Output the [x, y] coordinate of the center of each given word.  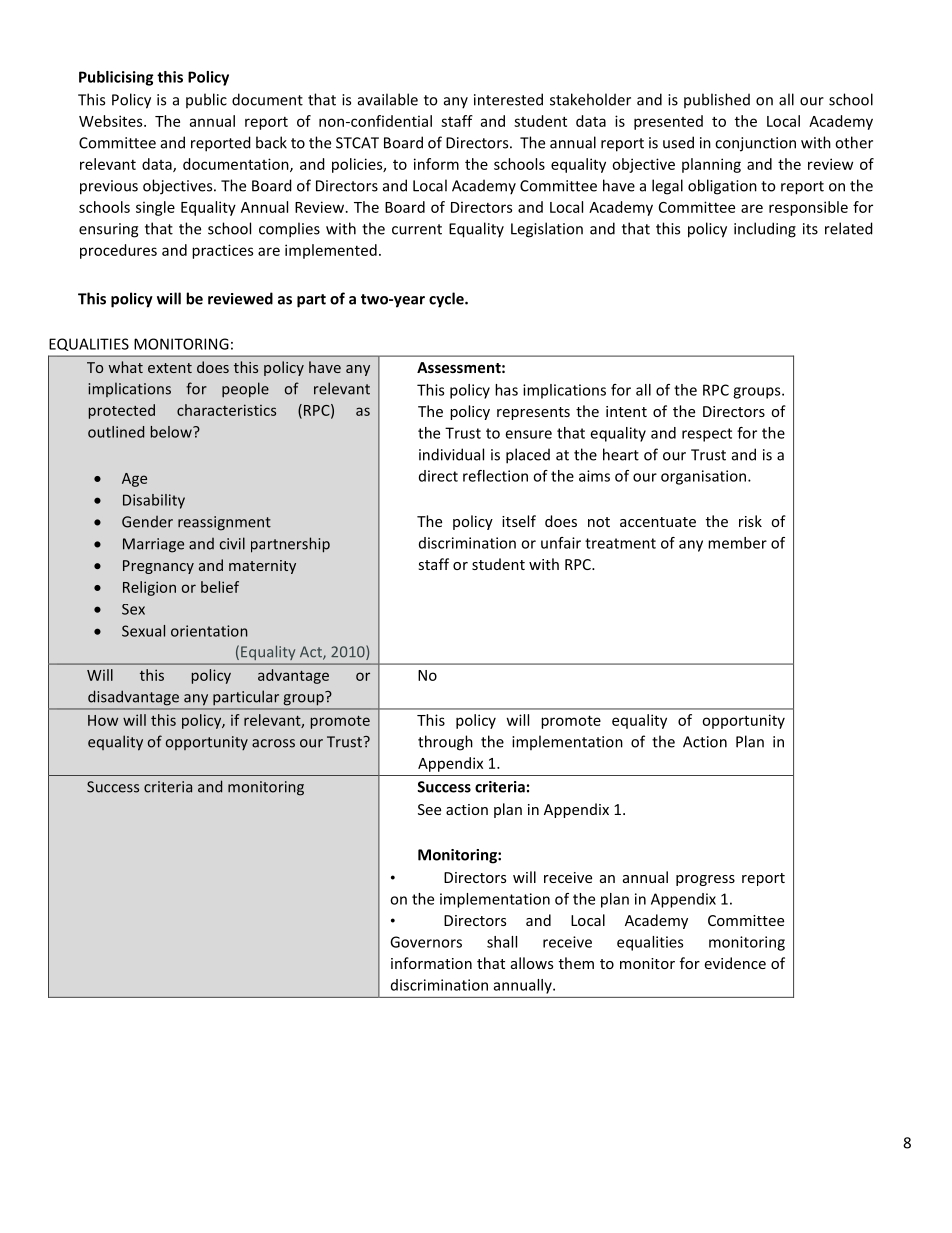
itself [519, 521]
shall [502, 942]
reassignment [224, 523]
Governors [426, 942]
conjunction [755, 144]
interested [508, 99]
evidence [735, 963]
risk [750, 521]
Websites [112, 121]
